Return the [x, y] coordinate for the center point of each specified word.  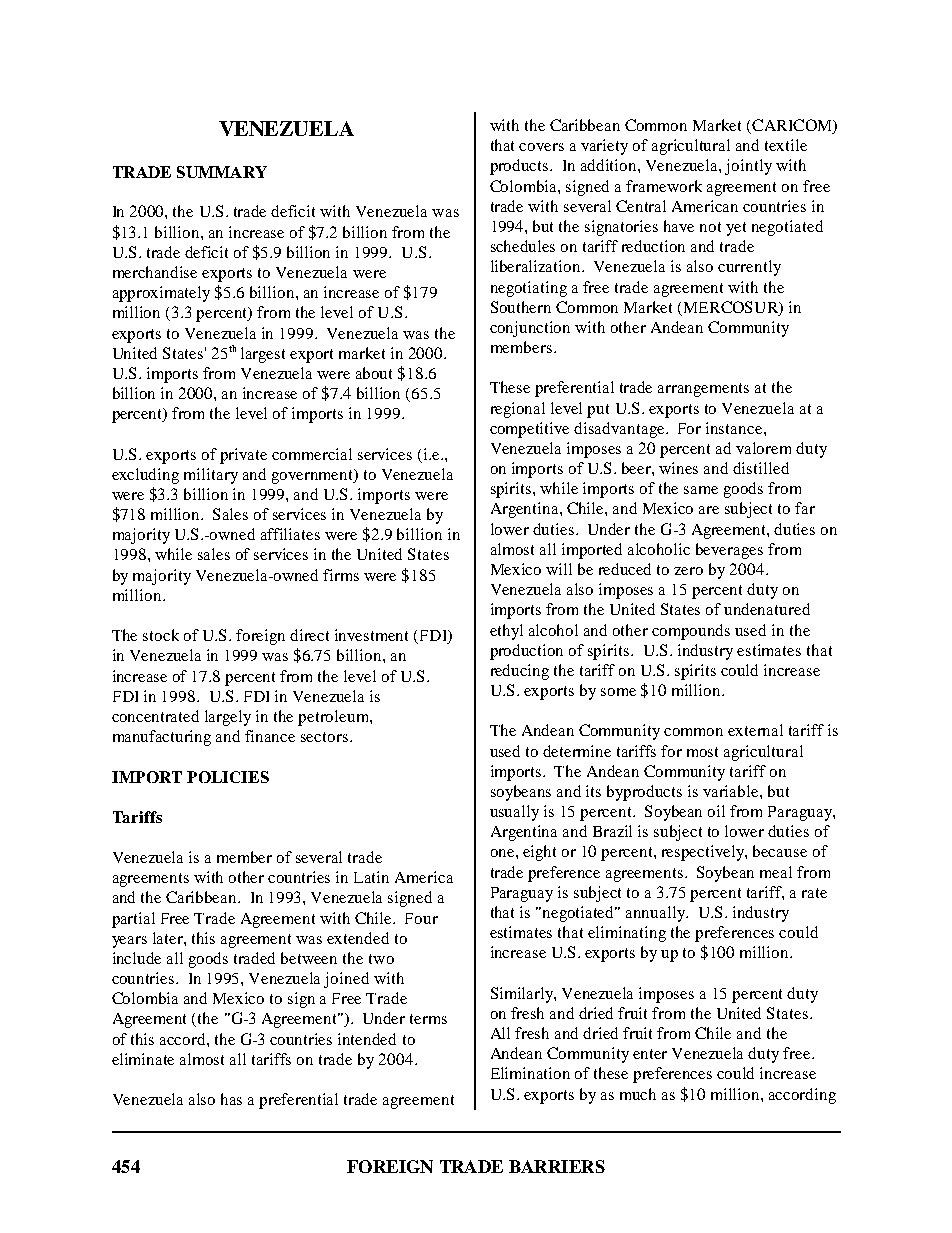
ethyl [506, 632]
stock [161, 635]
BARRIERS [557, 1166]
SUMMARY [222, 172]
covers [541, 147]
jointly [748, 167]
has [231, 1099]
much [638, 1094]
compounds [691, 632]
